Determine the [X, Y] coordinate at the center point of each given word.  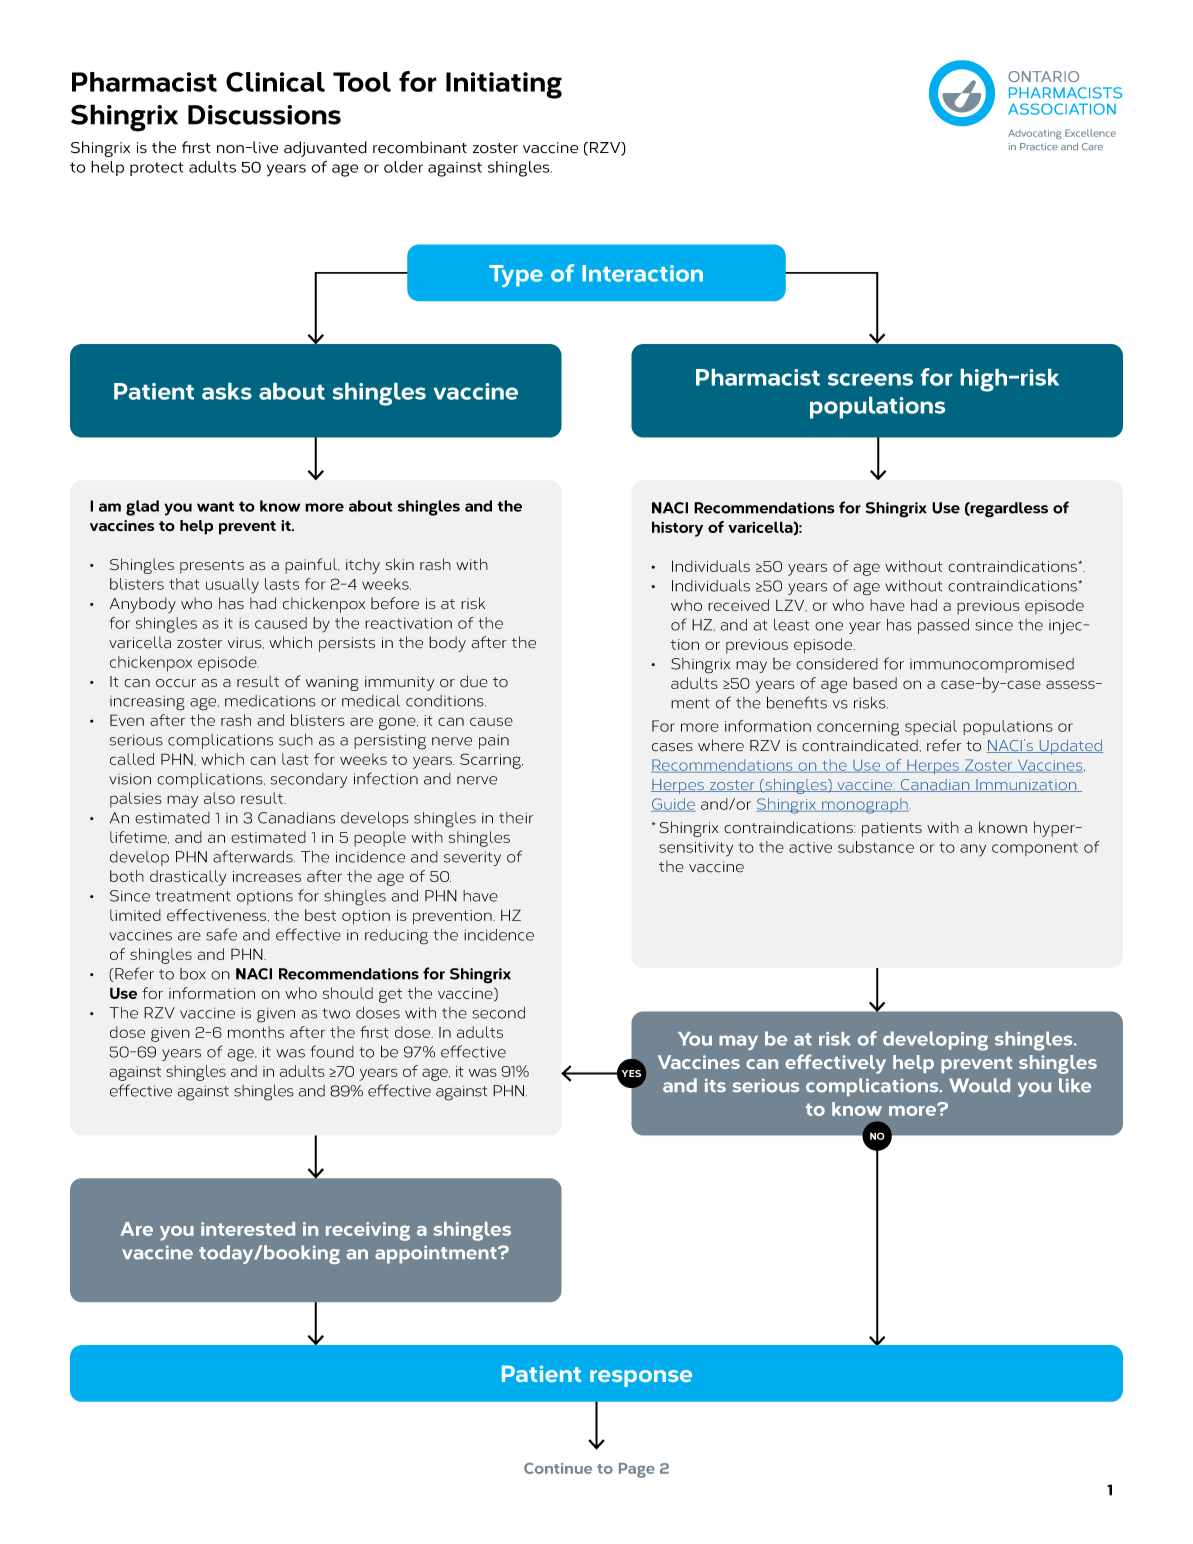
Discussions [264, 115]
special [931, 727]
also [219, 798]
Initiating [504, 85]
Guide [673, 805]
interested [248, 1229]
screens [870, 379]
